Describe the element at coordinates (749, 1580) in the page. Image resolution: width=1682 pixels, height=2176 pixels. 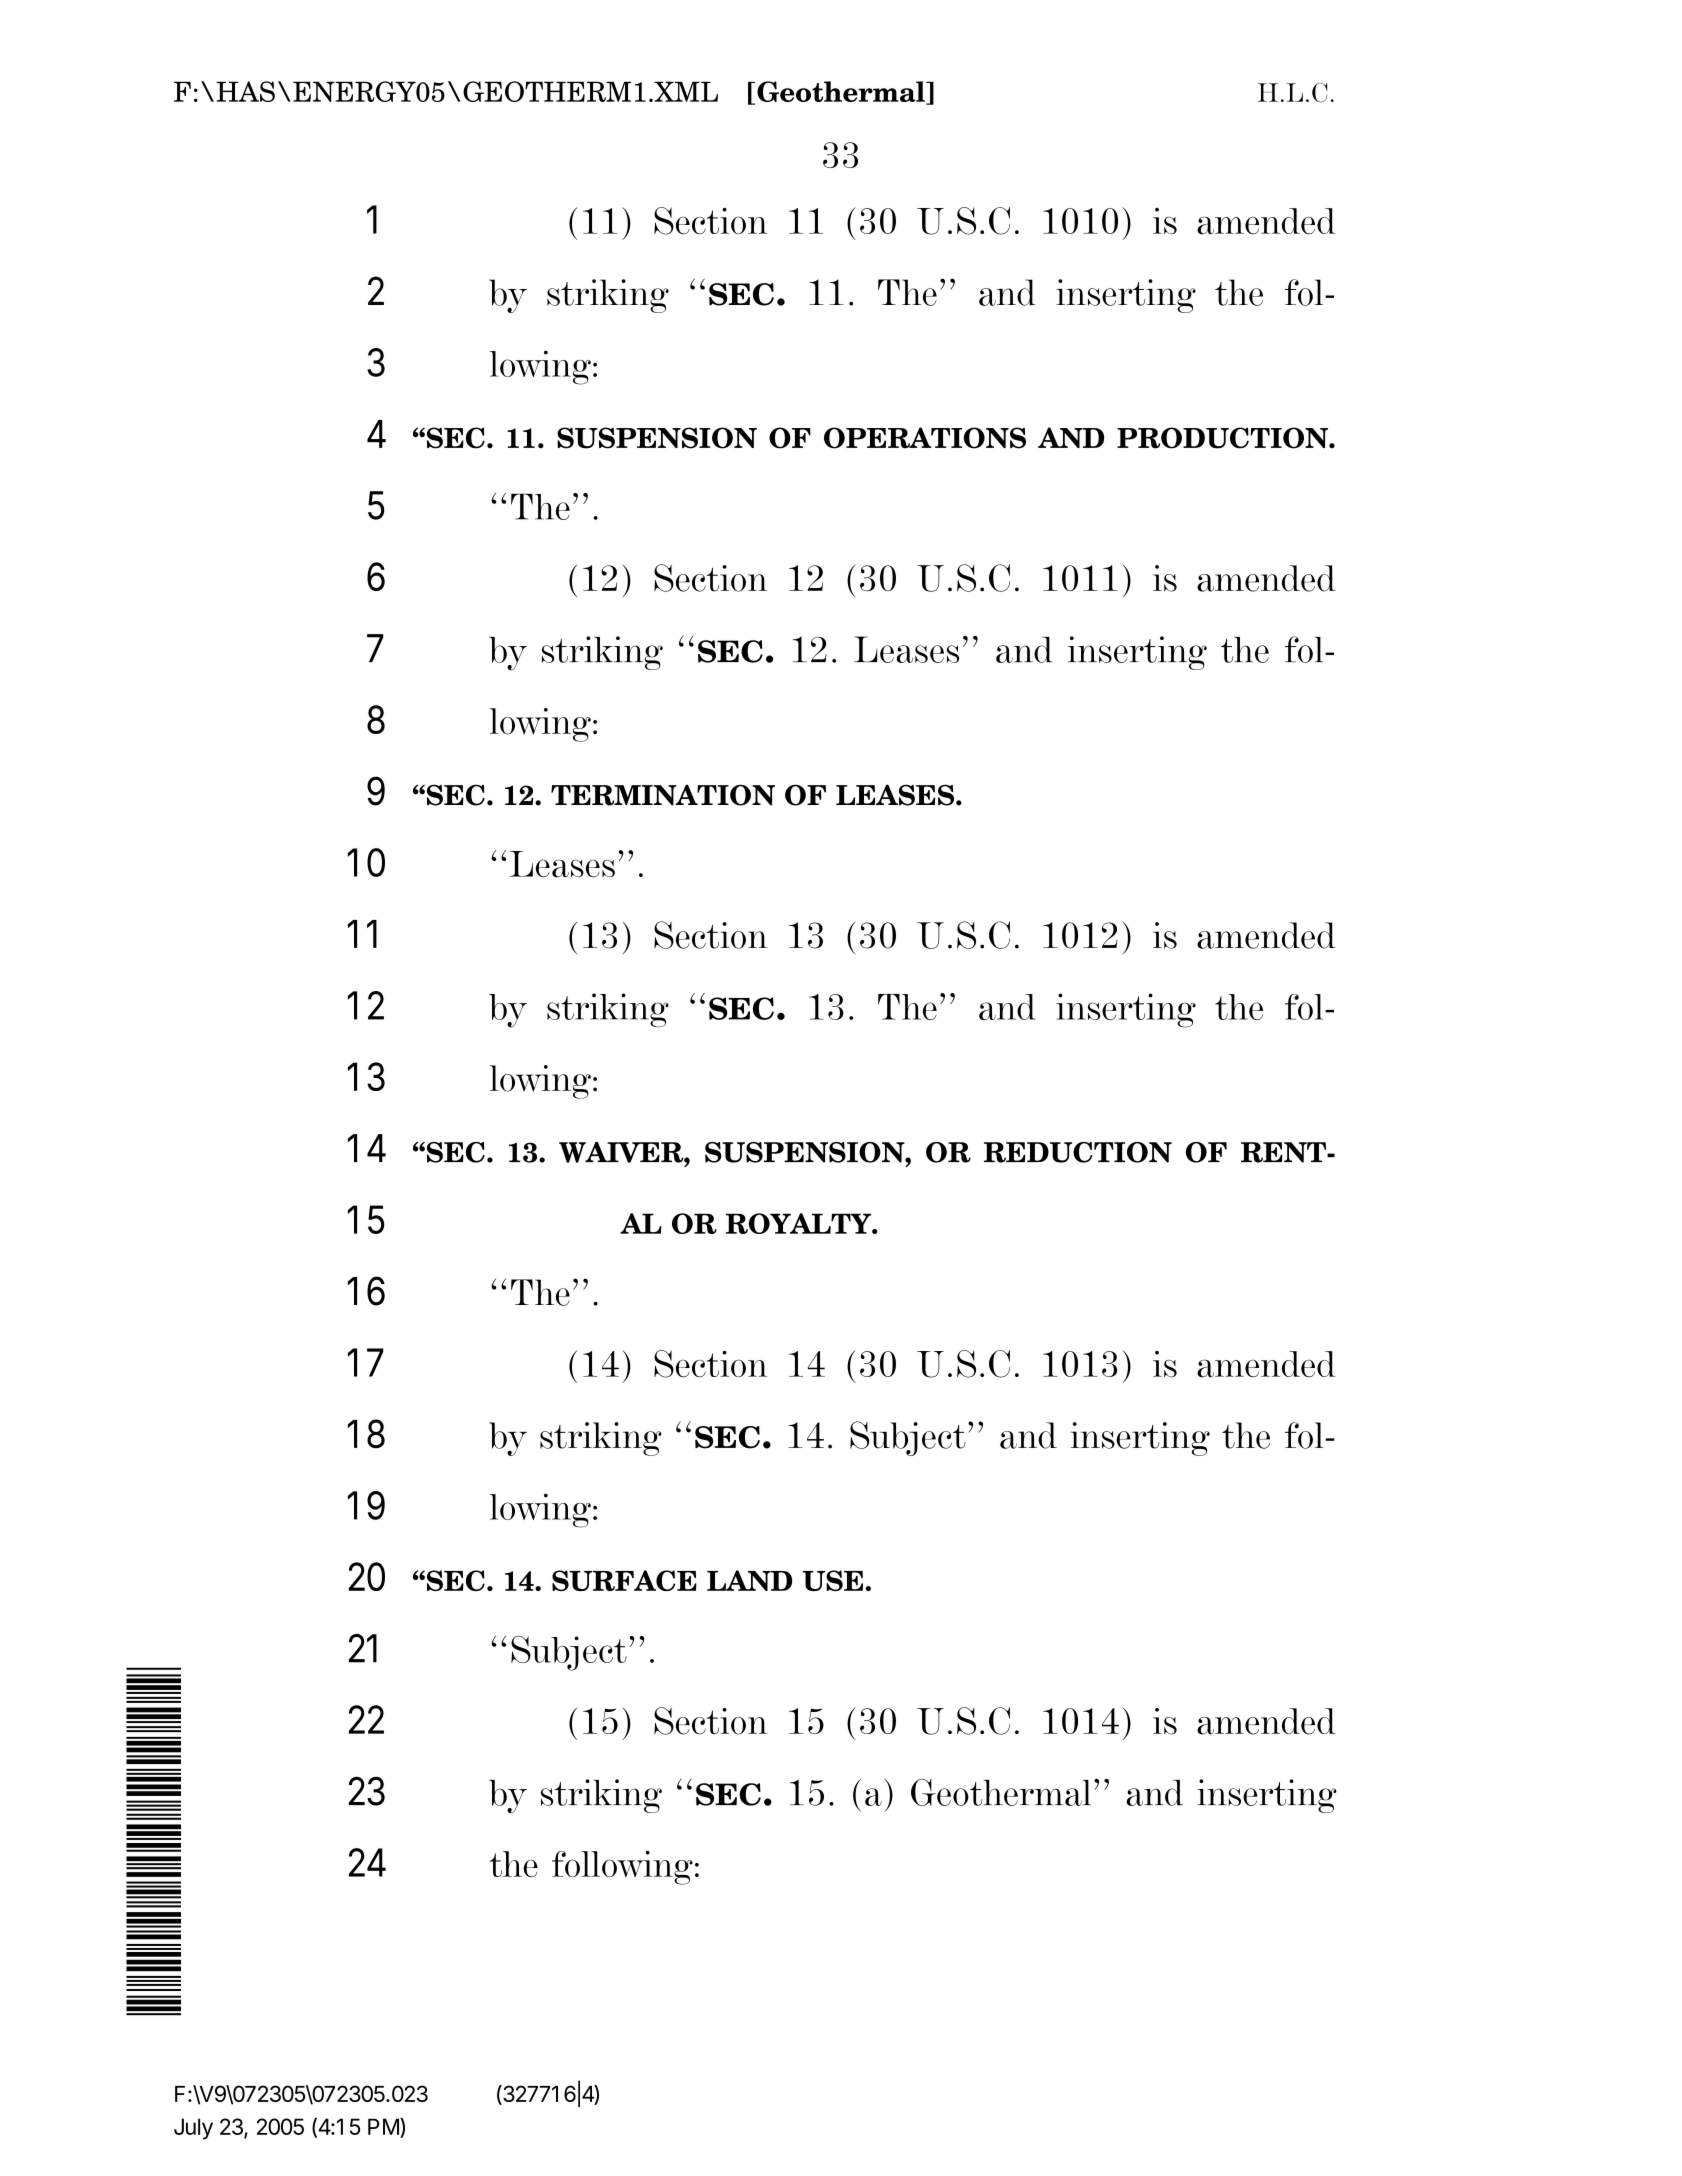
I see `LAND` at that location.
